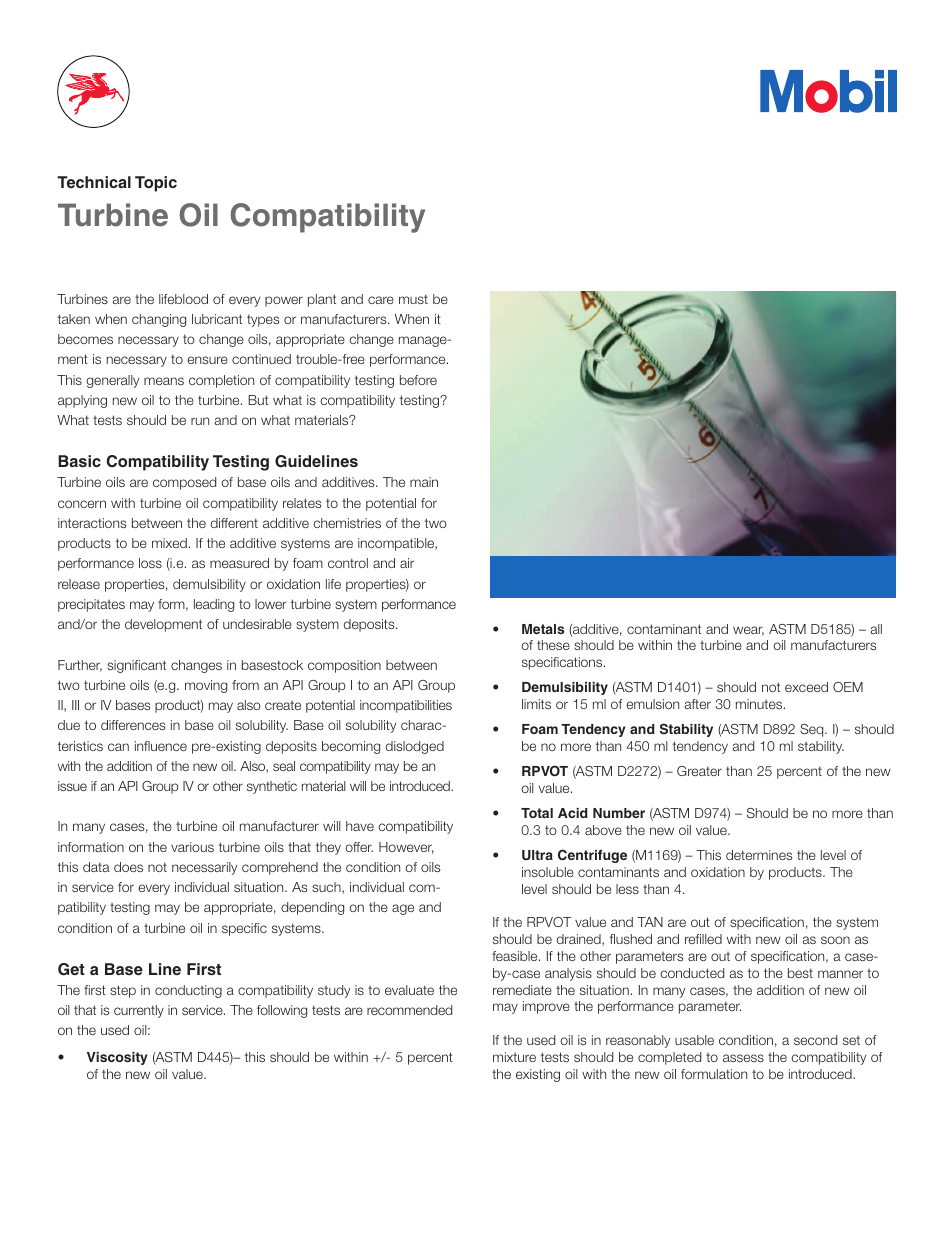 This document has height=1233, width=952. I want to click on Topic, so click(156, 184).
